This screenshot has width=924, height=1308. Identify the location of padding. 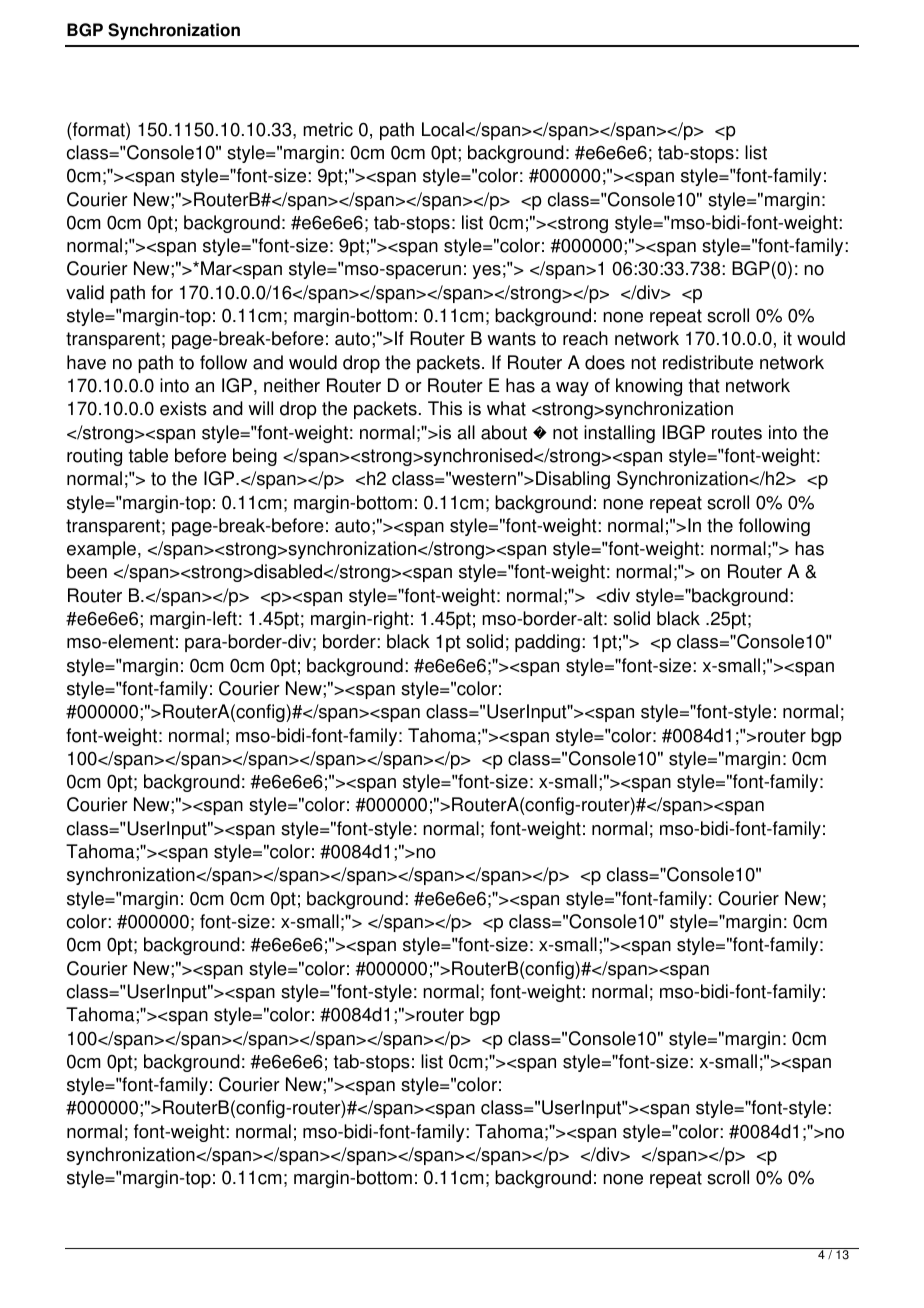
(547, 643).
